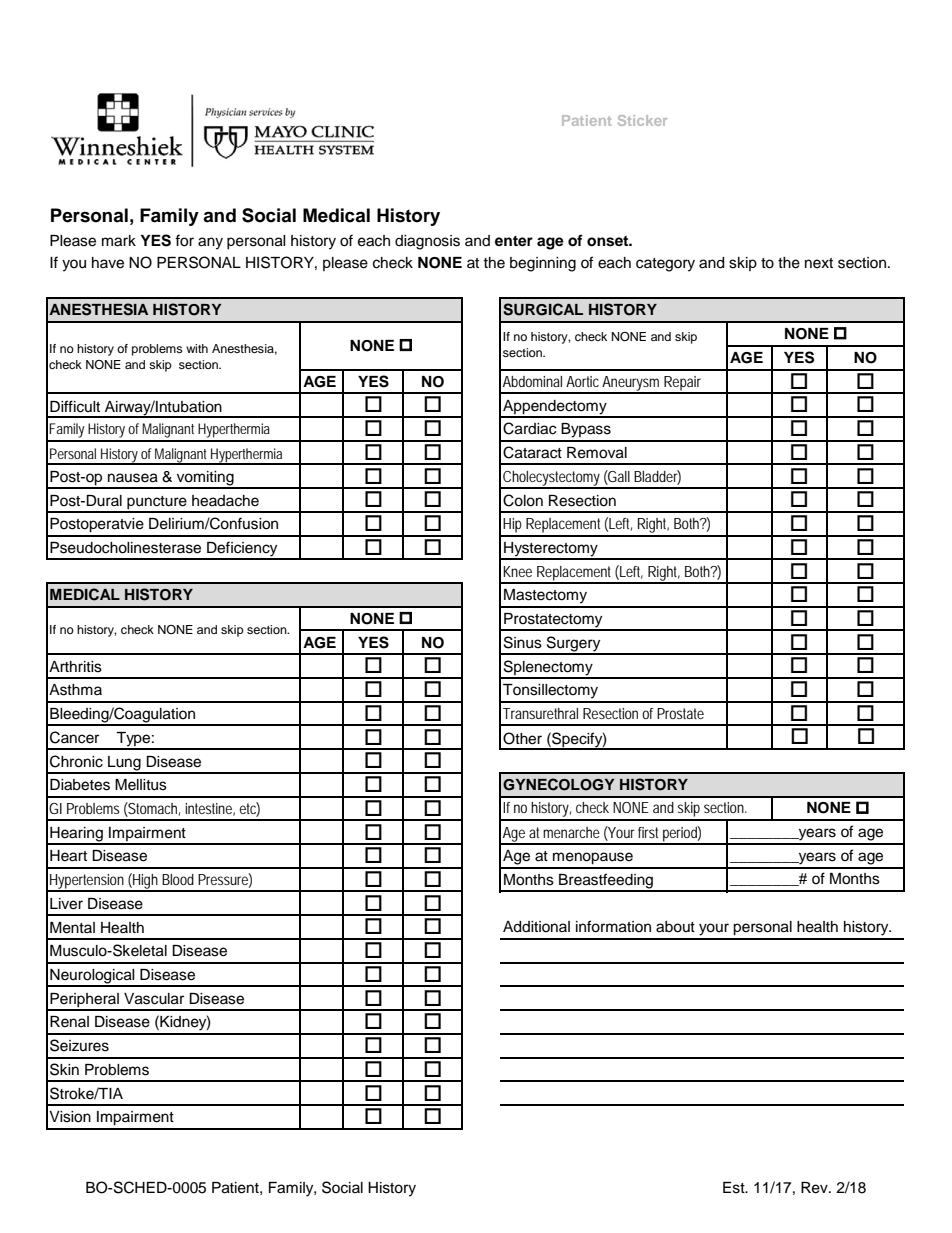  I want to click on GYNECOLOGY, so click(558, 784).
